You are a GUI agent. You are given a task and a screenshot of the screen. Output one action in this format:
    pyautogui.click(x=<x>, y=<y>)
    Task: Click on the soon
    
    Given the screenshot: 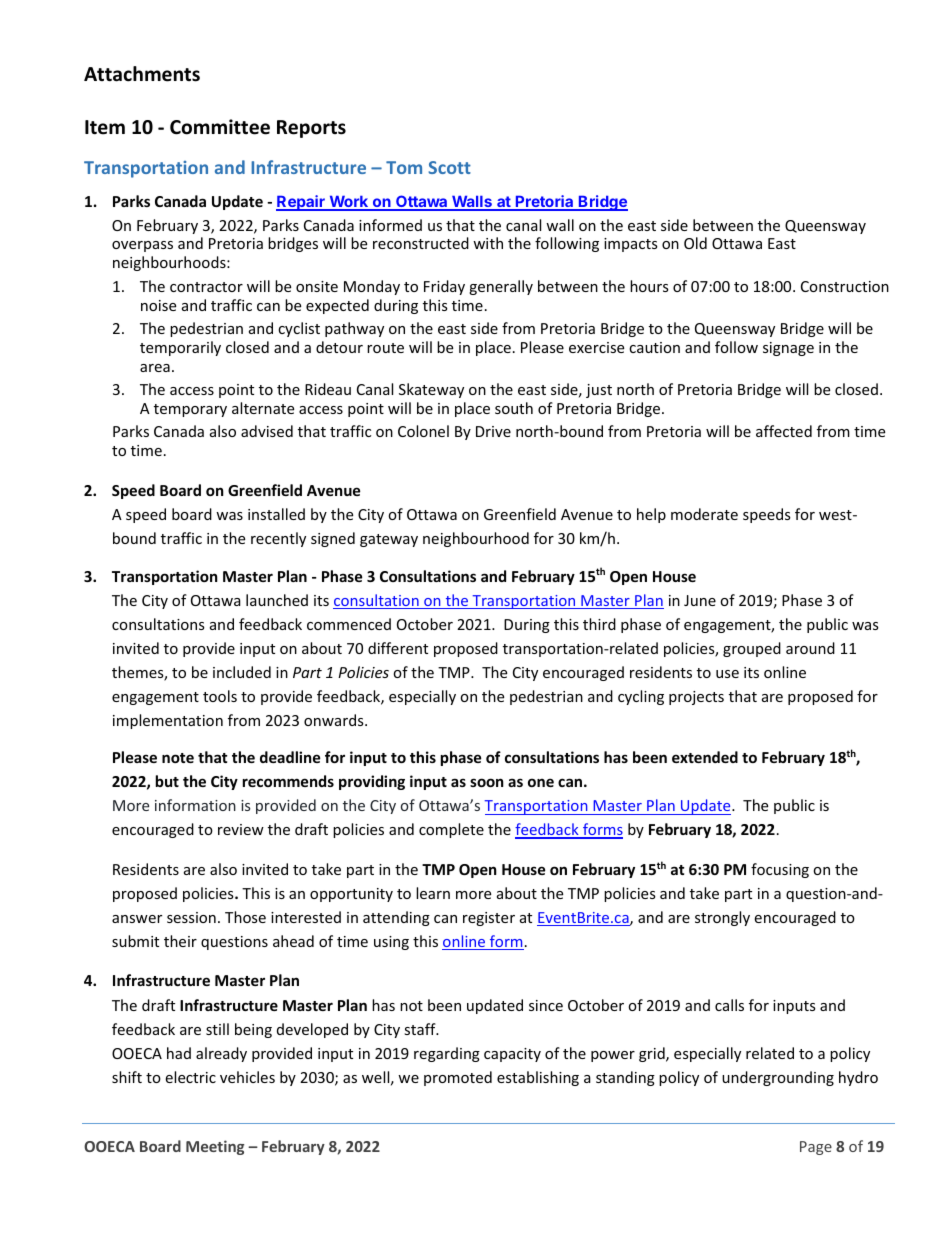 What is the action you would take?
    pyautogui.click(x=487, y=782)
